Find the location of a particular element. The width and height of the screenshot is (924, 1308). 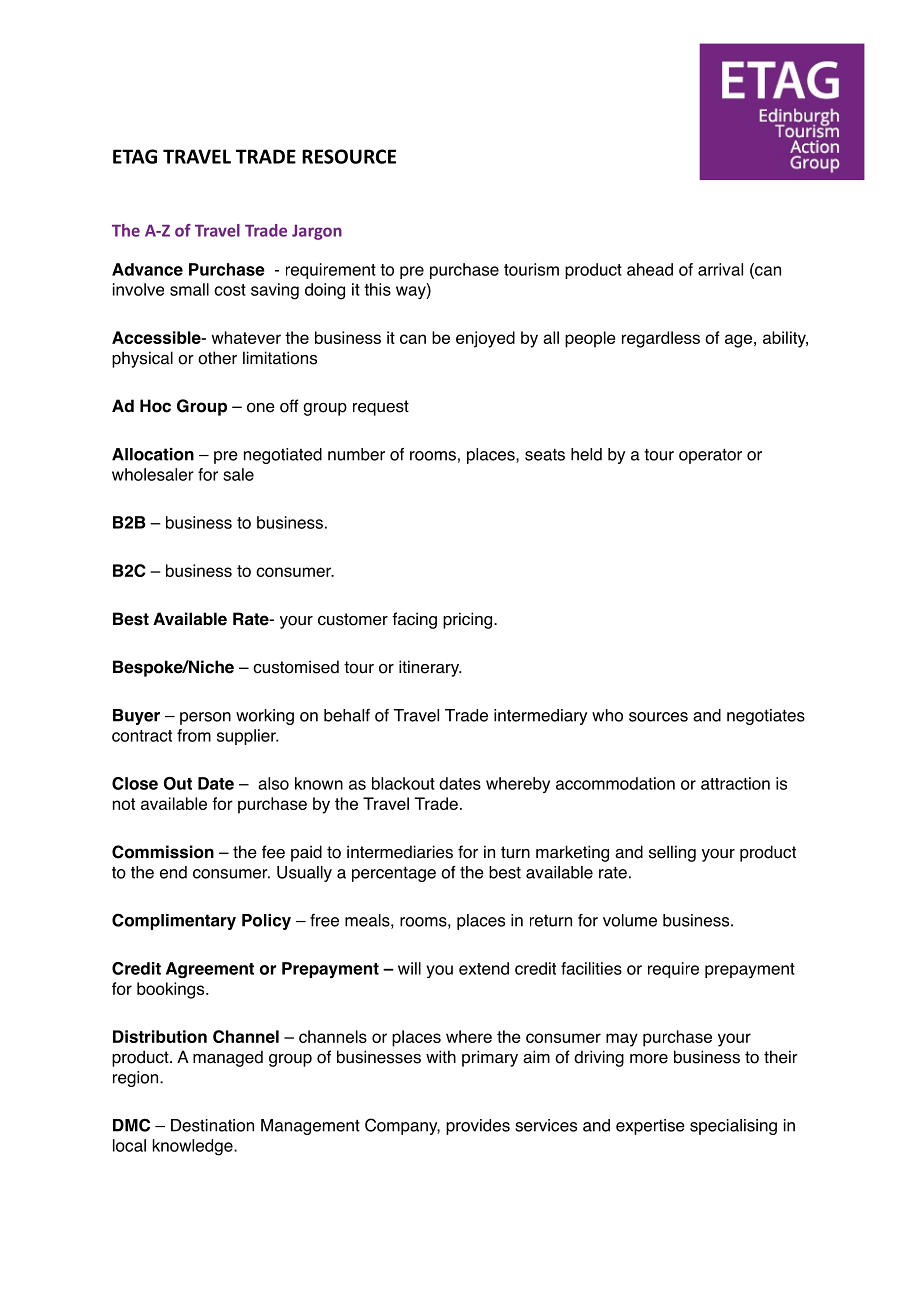

Destination is located at coordinates (212, 1125).
